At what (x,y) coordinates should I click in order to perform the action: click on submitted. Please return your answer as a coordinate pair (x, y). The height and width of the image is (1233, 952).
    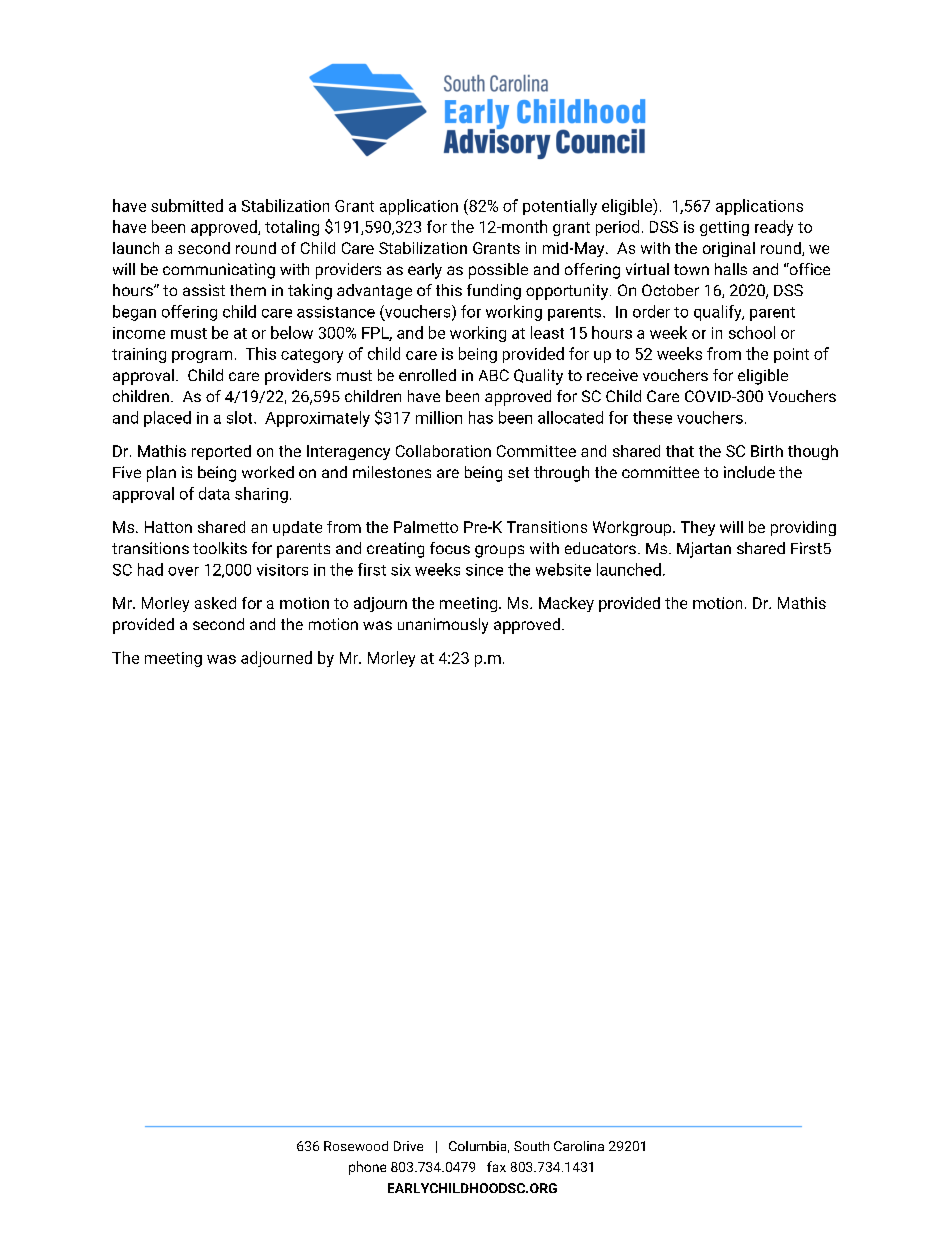
    Looking at the image, I should click on (187, 205).
